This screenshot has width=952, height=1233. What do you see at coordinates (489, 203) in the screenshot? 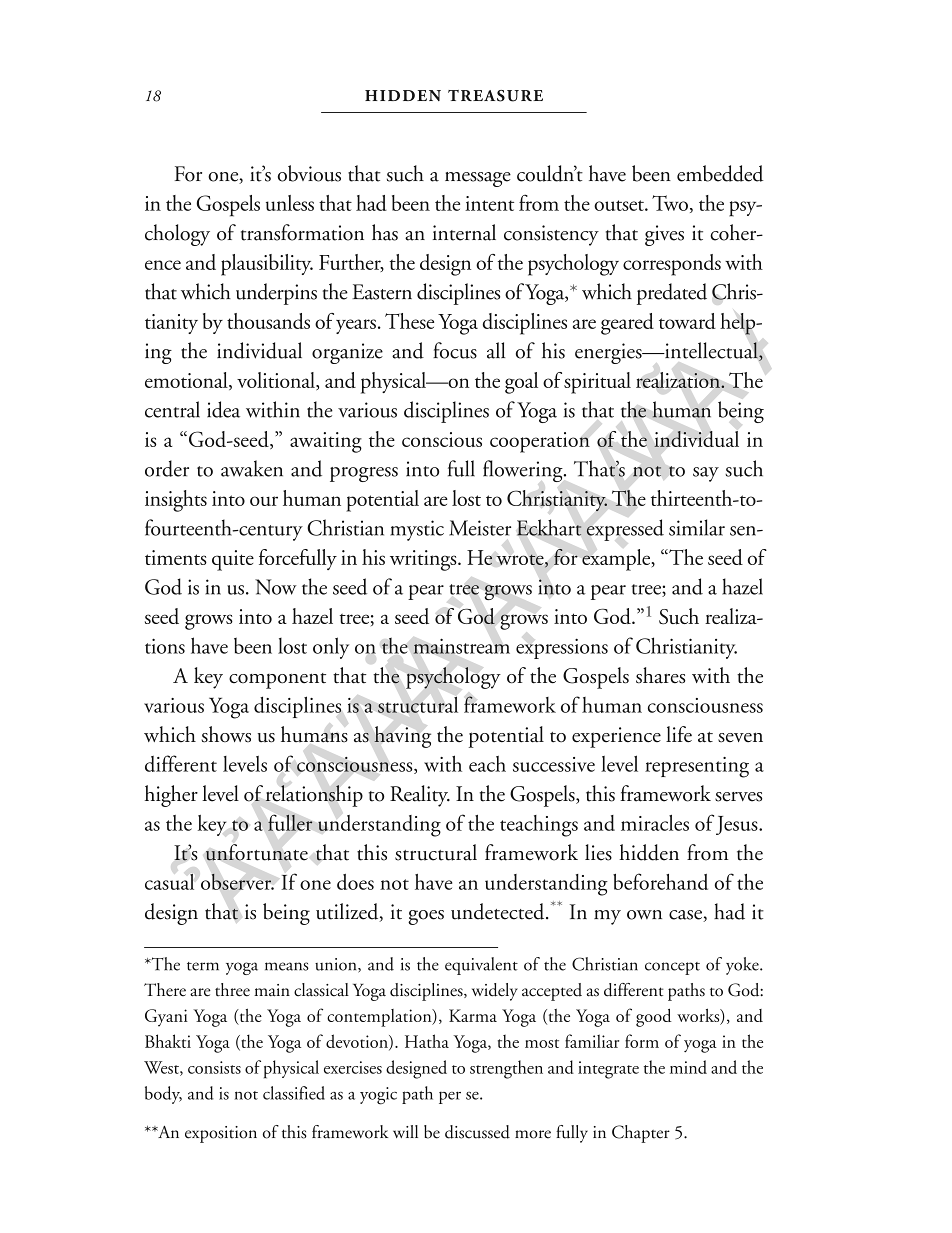
I see `intent` at bounding box center [489, 203].
